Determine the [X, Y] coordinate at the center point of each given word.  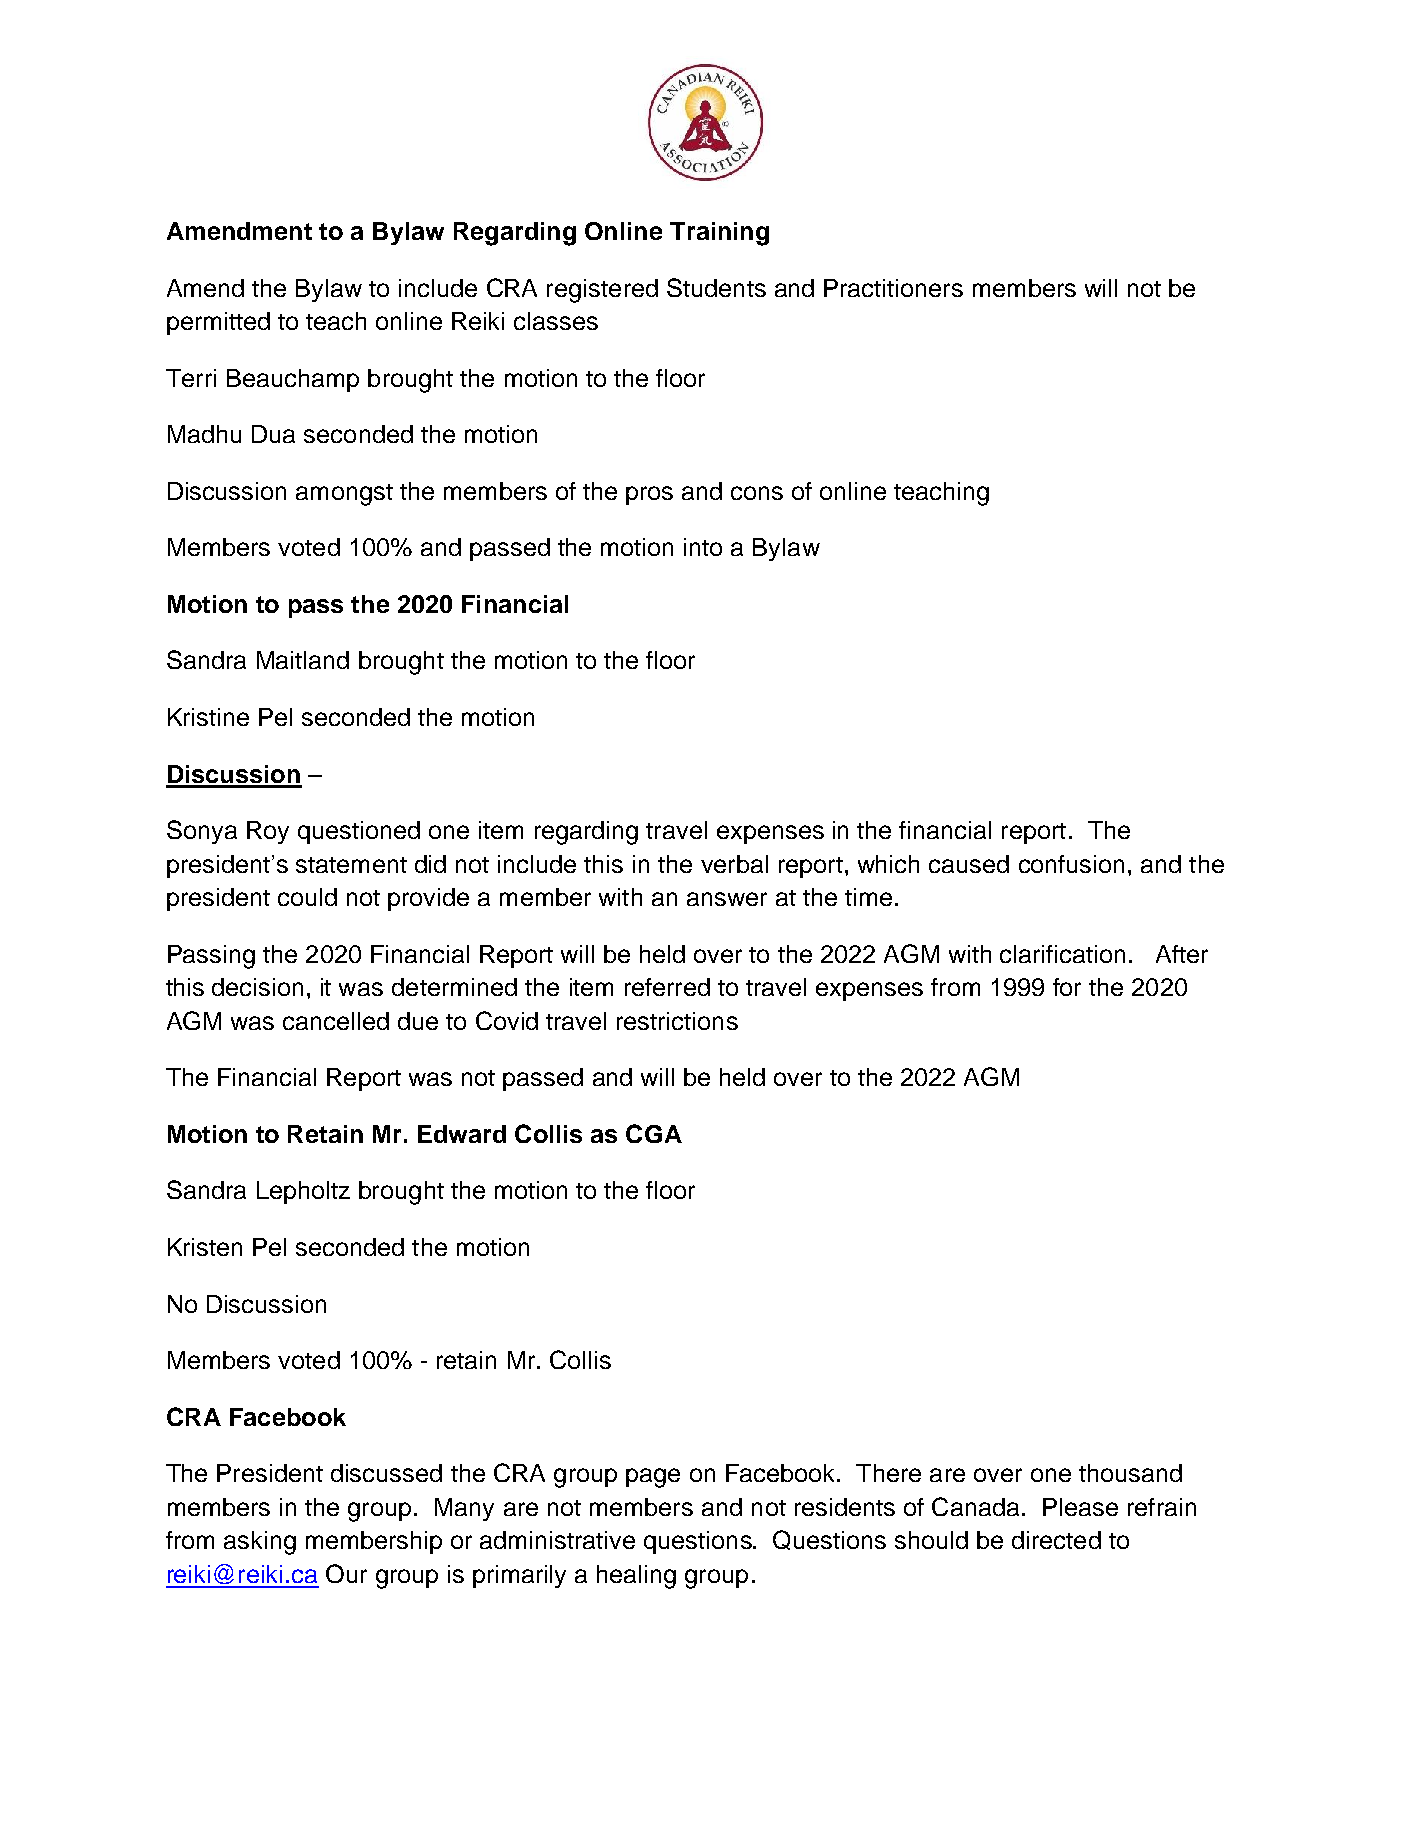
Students [716, 287]
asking [260, 1543]
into [703, 547]
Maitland [303, 660]
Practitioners [893, 288]
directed [1056, 1540]
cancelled [336, 1021]
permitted [218, 323]
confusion [1071, 864]
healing [636, 1577]
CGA [654, 1133]
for [1067, 987]
